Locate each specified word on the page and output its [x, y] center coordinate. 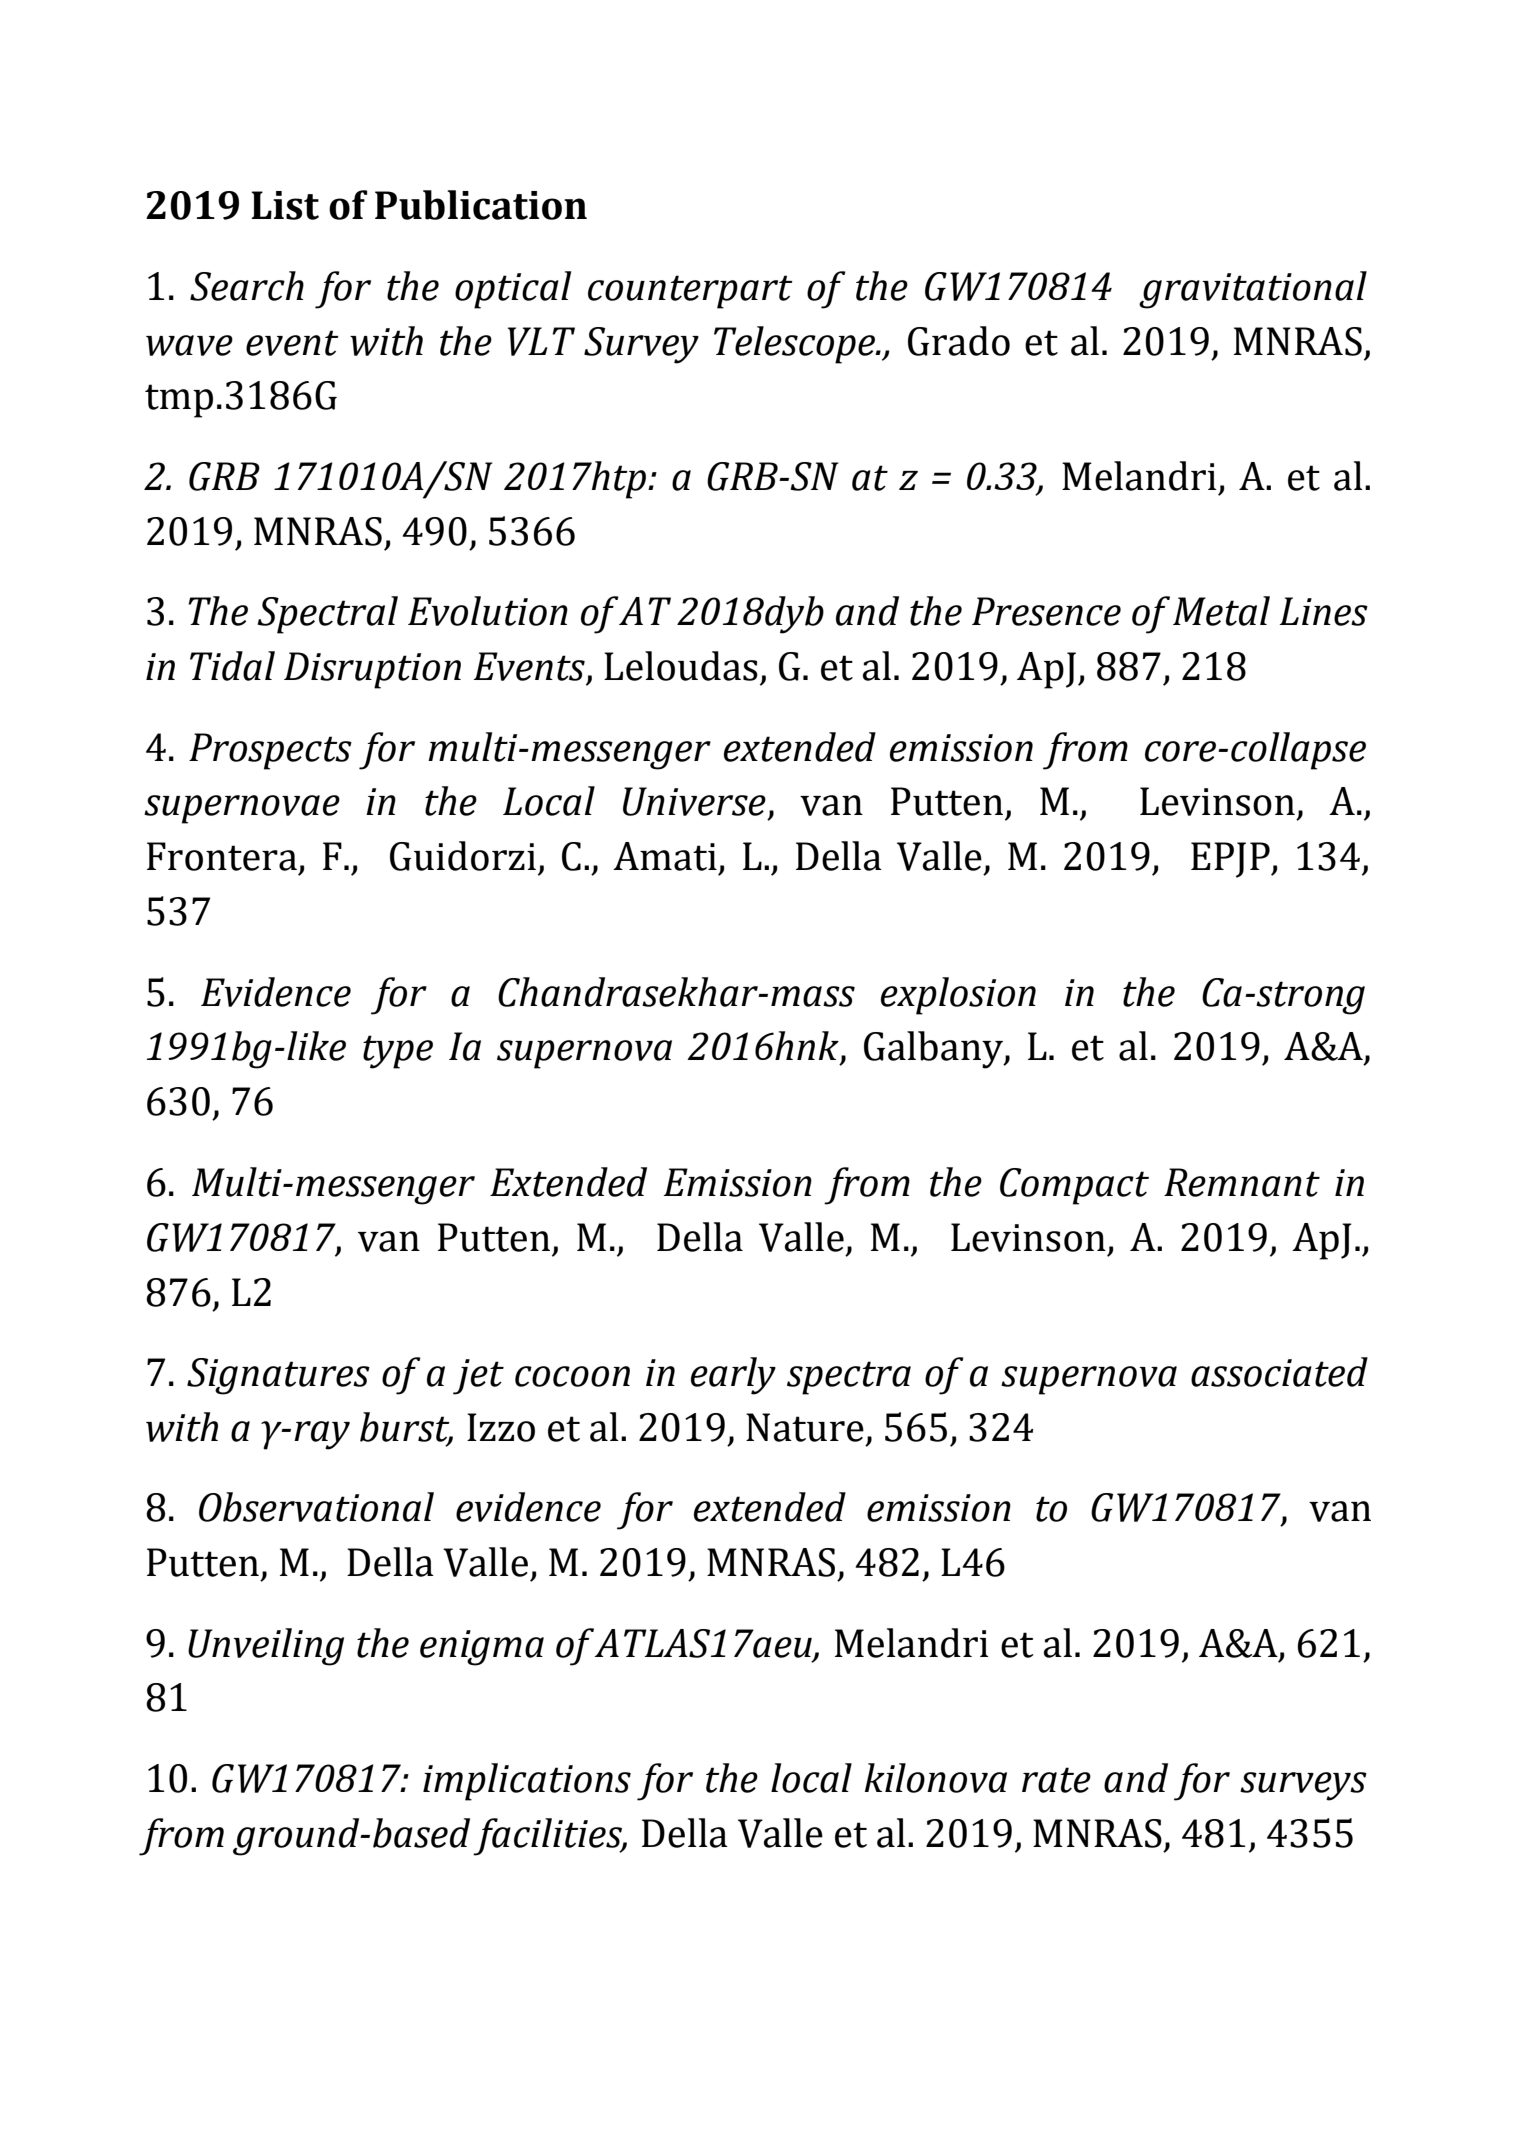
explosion [958, 996]
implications [527, 1782]
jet [478, 1377]
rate [1056, 1780]
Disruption [372, 670]
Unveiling [266, 1647]
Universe [694, 801]
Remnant [1242, 1182]
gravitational [1253, 290]
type [398, 1052]
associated [1279, 1372]
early [733, 1376]
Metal [1221, 611]
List [285, 205]
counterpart [690, 292]
